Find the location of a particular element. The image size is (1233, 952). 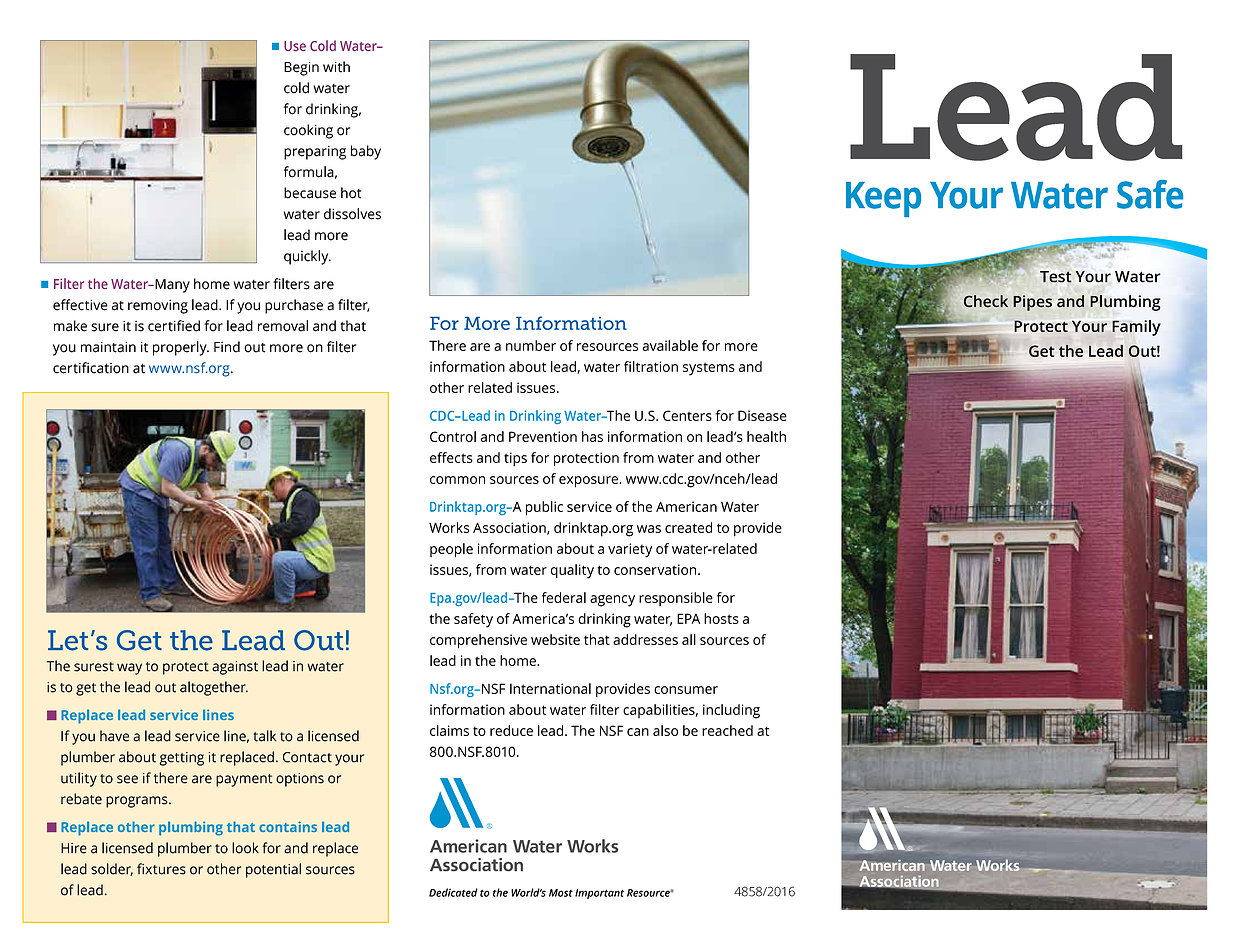

available is located at coordinates (670, 345).
